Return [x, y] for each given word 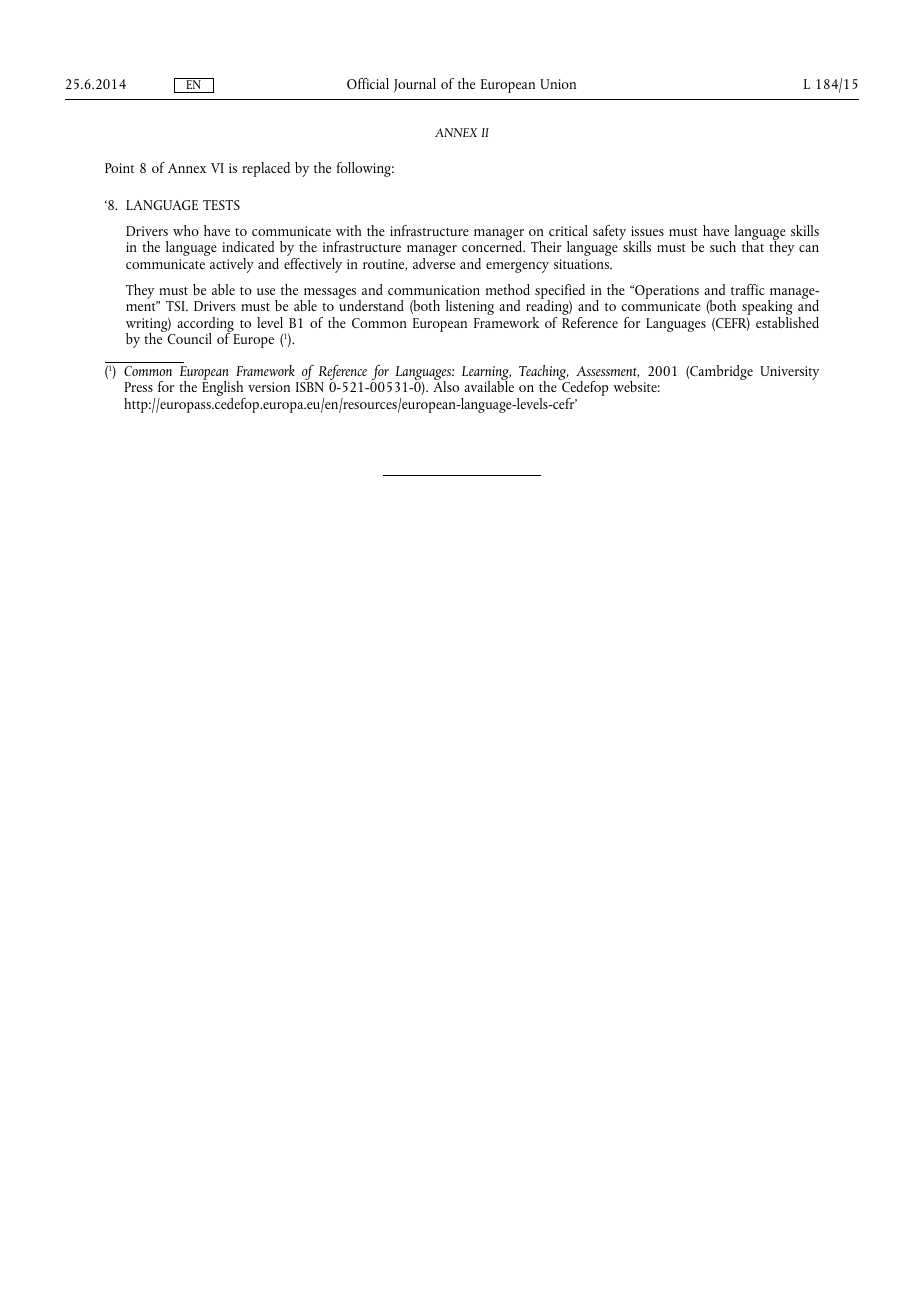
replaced [266, 169]
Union [558, 84]
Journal [414, 85]
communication [434, 290]
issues [647, 231]
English [224, 389]
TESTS [221, 205]
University [789, 373]
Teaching [544, 374]
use [266, 291]
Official [368, 83]
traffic [748, 289]
